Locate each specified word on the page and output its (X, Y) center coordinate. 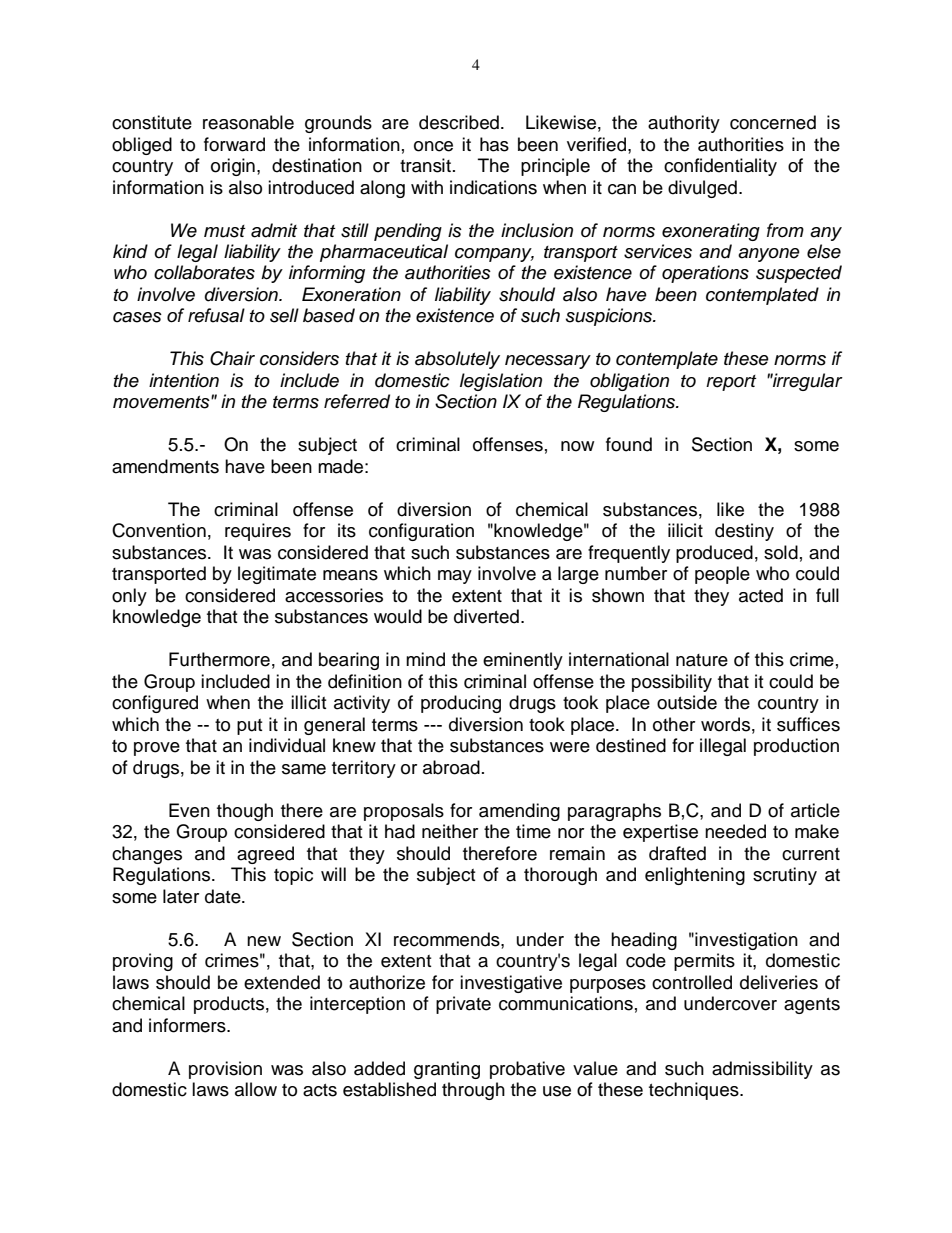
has (494, 144)
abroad (451, 767)
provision (225, 1070)
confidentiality (720, 167)
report (731, 383)
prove (157, 749)
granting (447, 1070)
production (796, 747)
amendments (165, 466)
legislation (501, 382)
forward (234, 144)
